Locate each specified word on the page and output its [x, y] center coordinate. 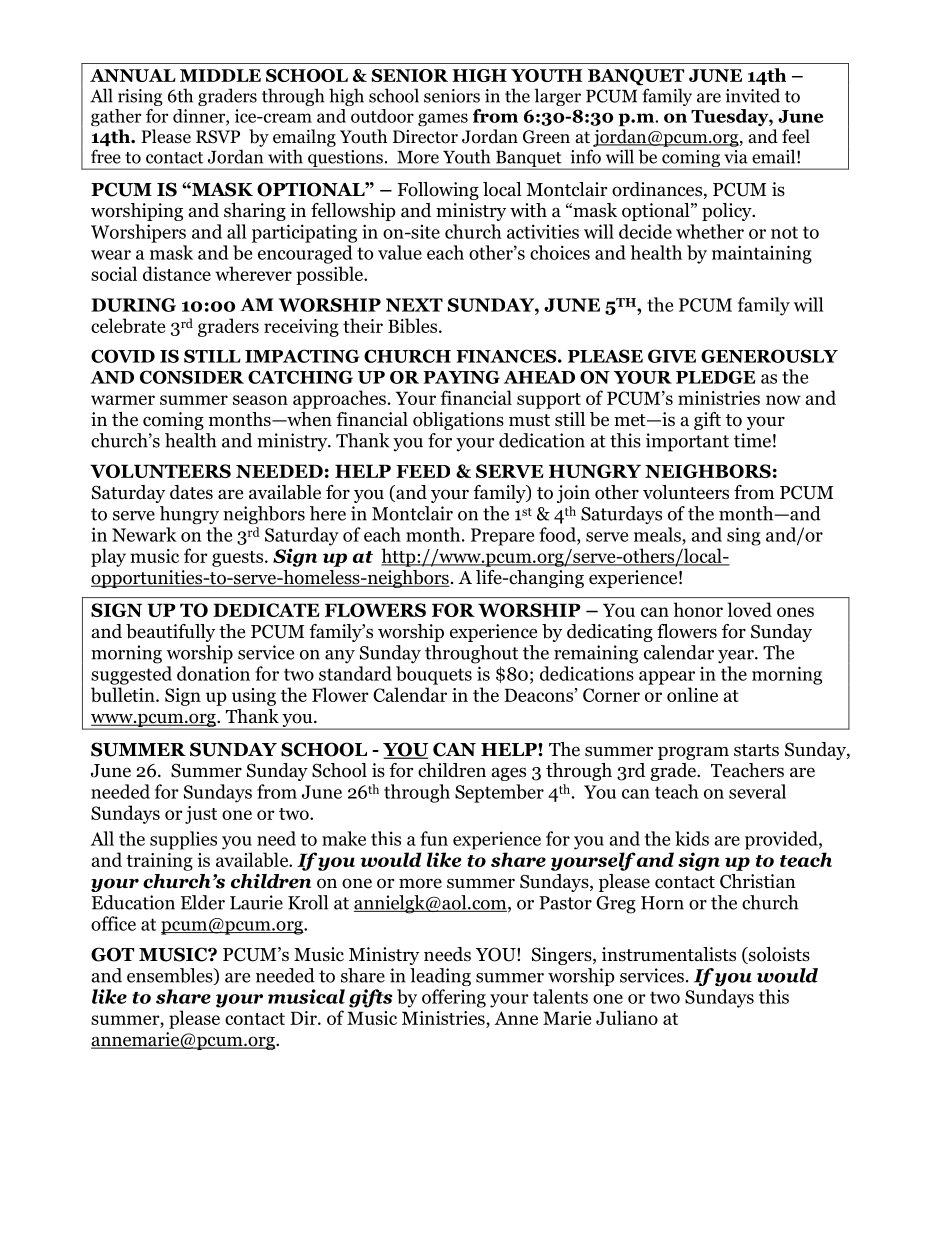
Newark [144, 534]
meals [658, 534]
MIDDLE [220, 75]
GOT [112, 954]
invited [753, 95]
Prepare [502, 537]
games [443, 119]
